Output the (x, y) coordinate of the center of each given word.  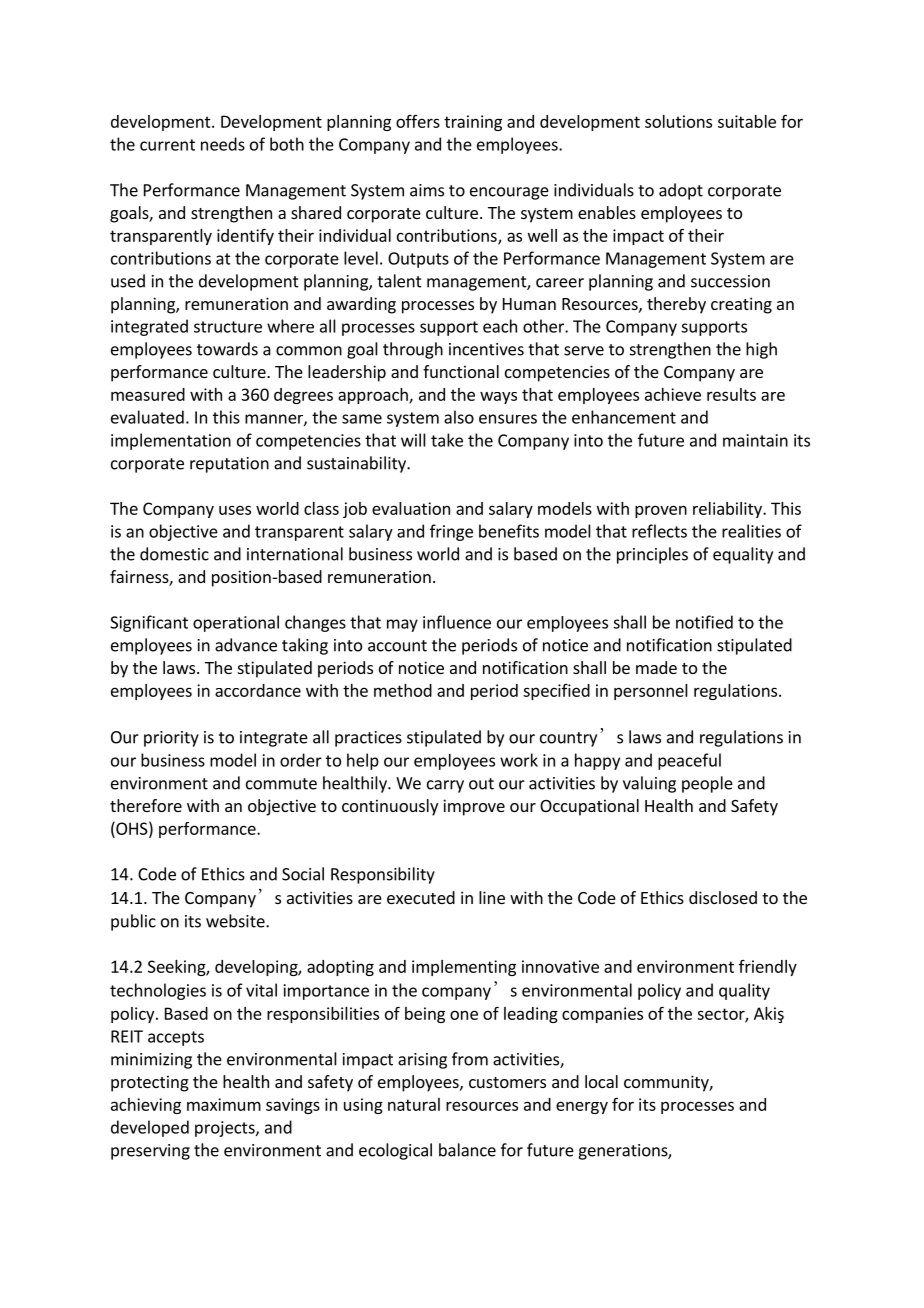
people (707, 784)
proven (661, 511)
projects (226, 1129)
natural (414, 1104)
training (473, 123)
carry (445, 786)
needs (223, 144)
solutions (678, 121)
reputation (229, 465)
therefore (146, 805)
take (447, 440)
